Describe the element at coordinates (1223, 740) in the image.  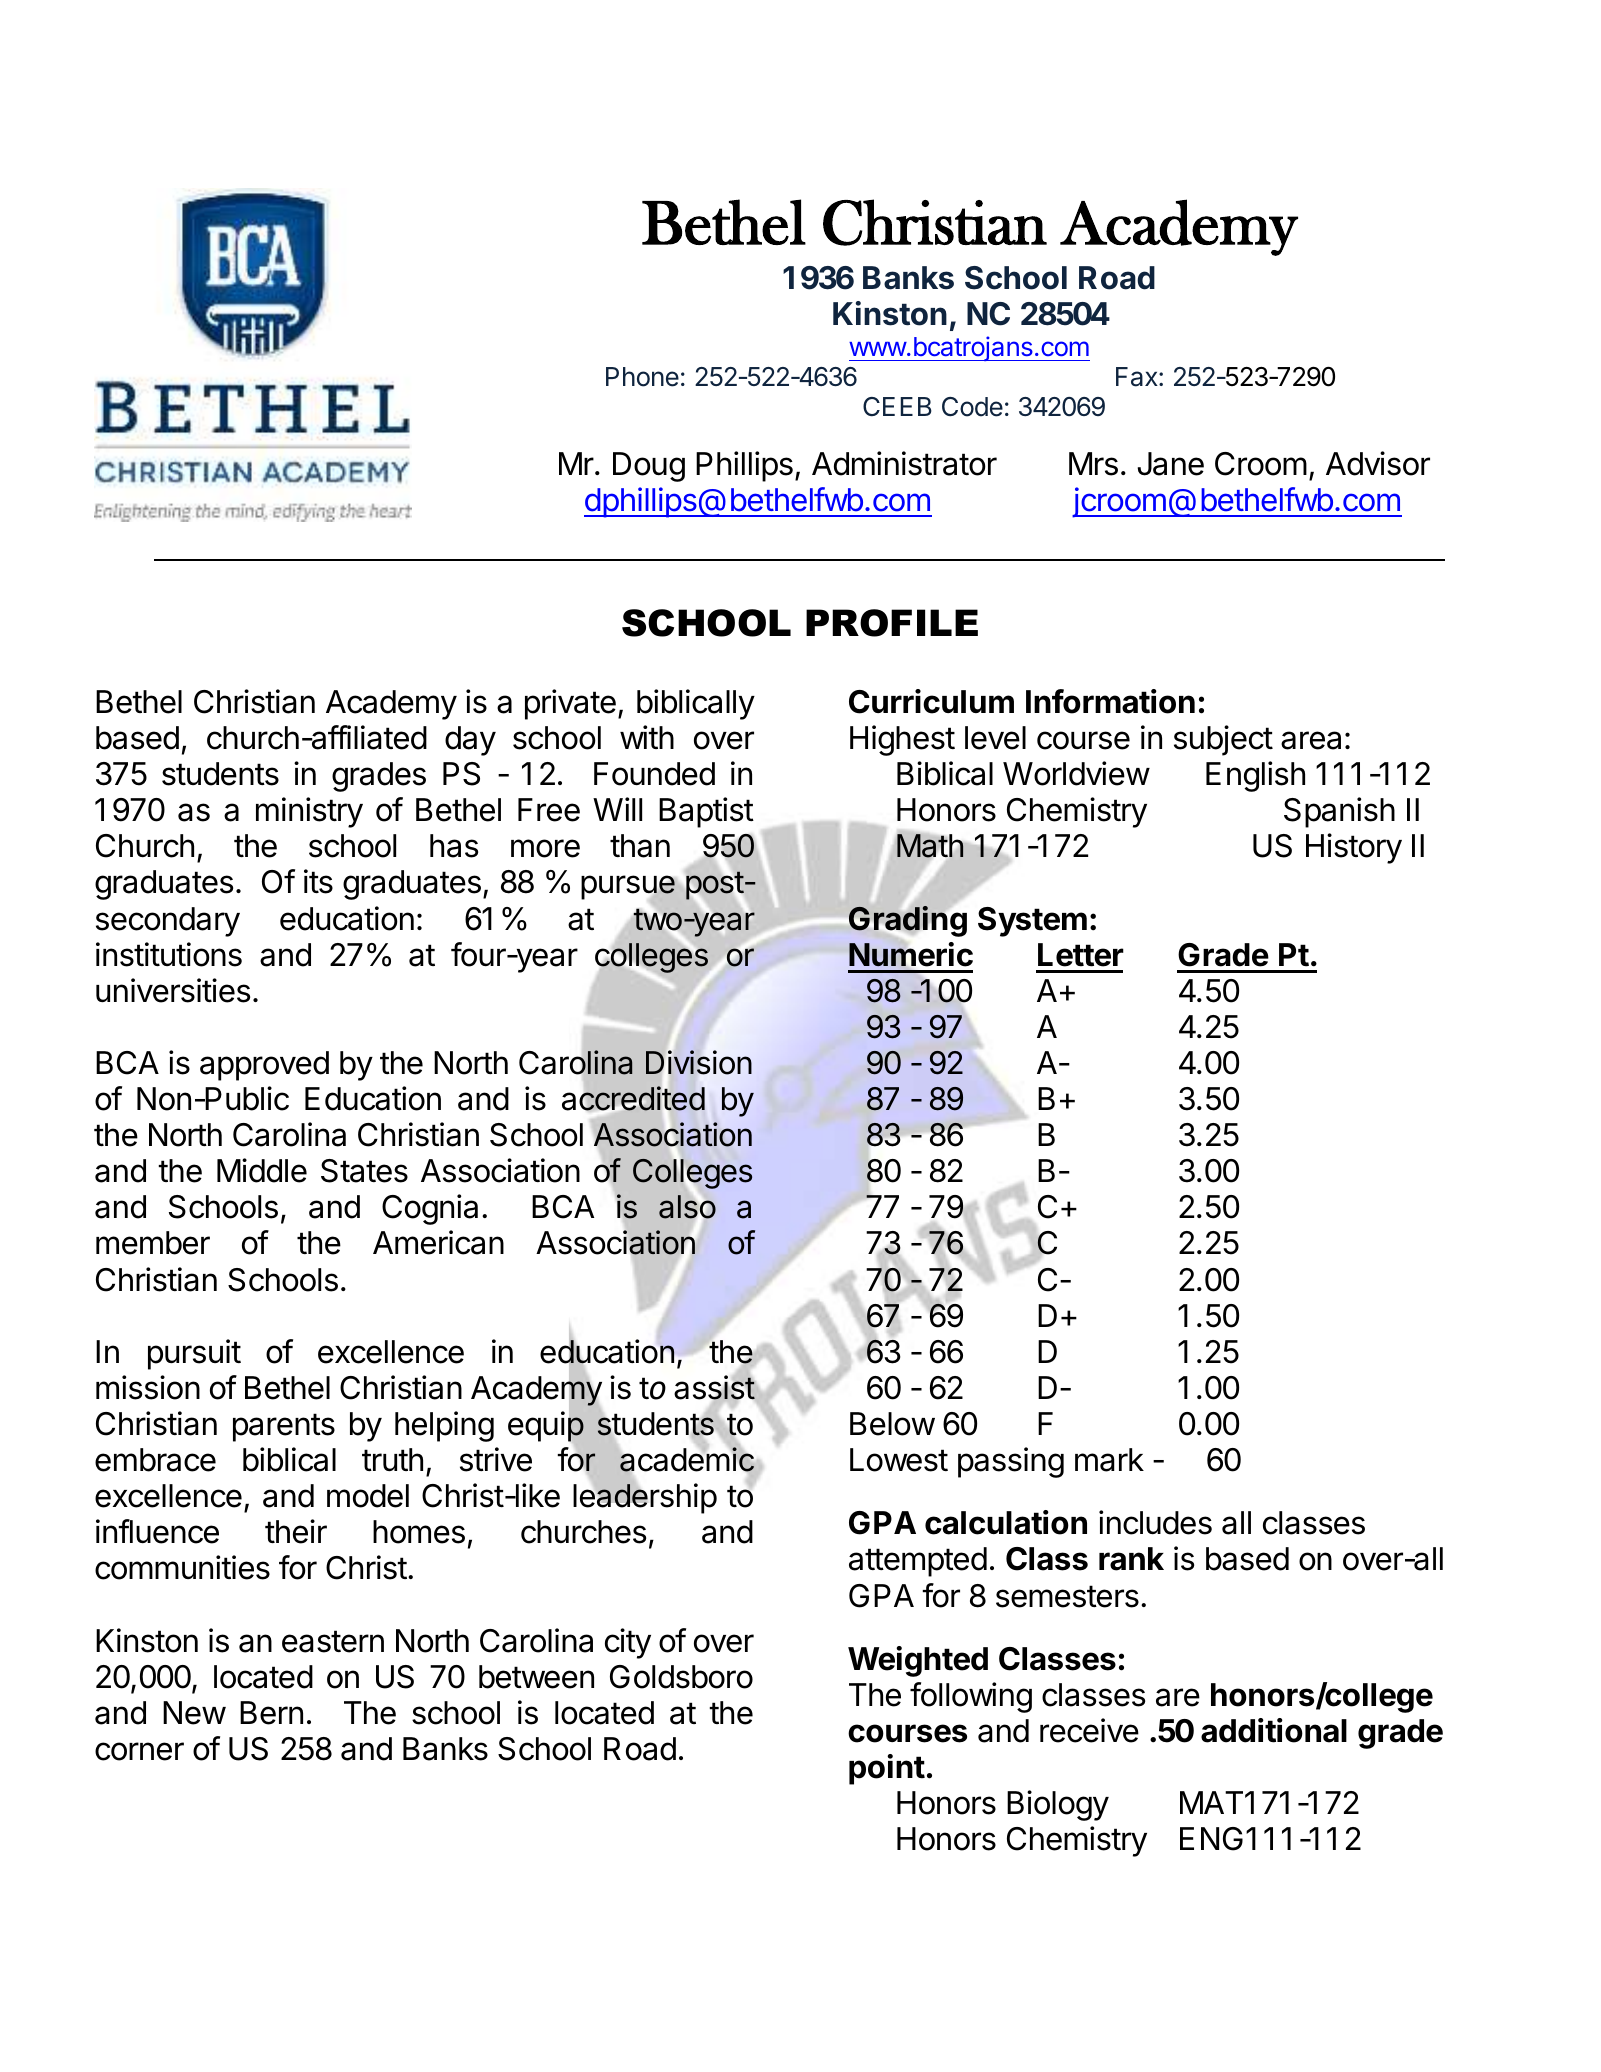
I see `subject` at that location.
